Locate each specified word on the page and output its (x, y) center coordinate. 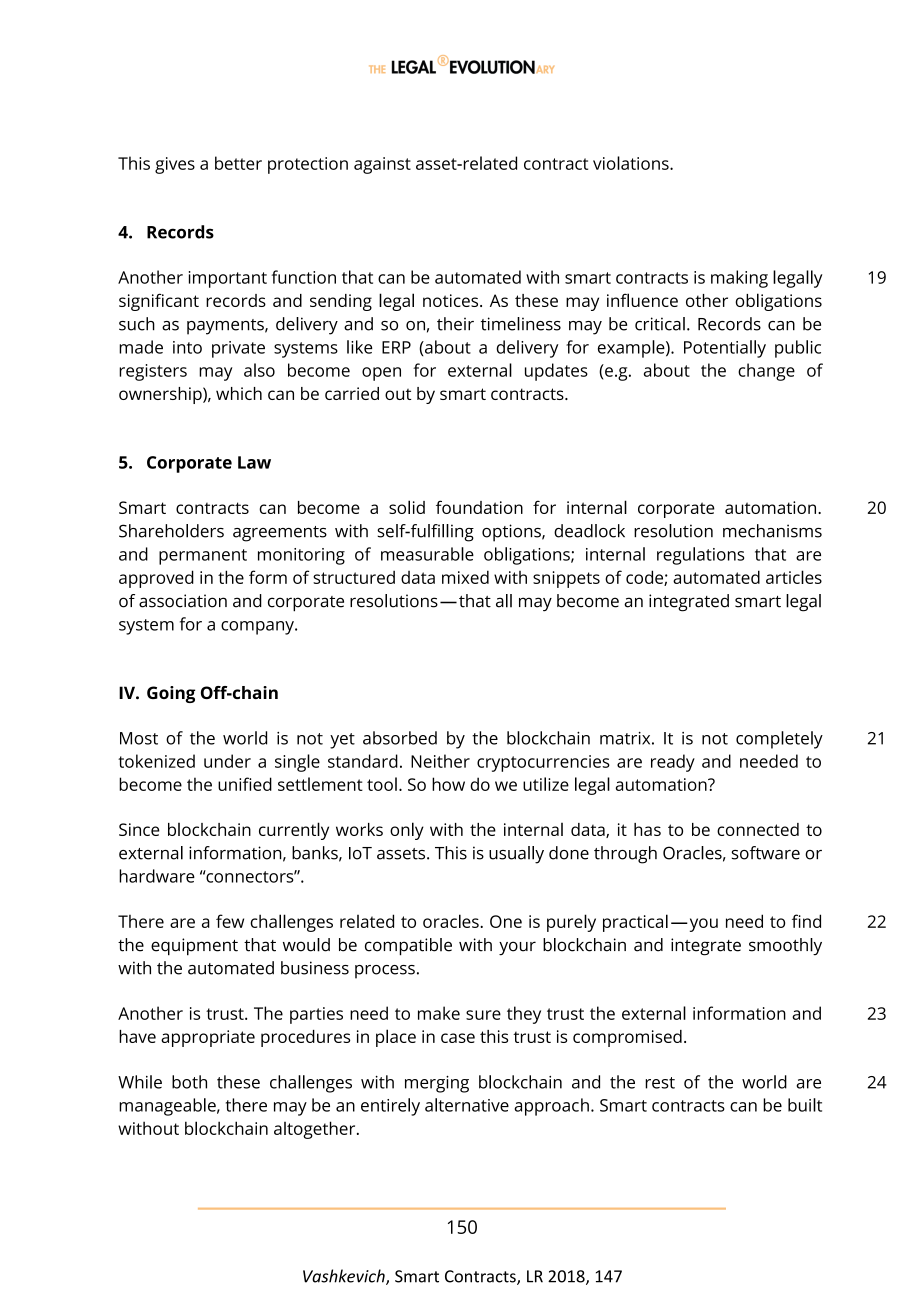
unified (245, 784)
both (189, 1082)
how (448, 784)
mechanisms (772, 531)
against (382, 165)
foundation (479, 507)
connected (758, 829)
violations (632, 163)
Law (254, 462)
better (238, 163)
